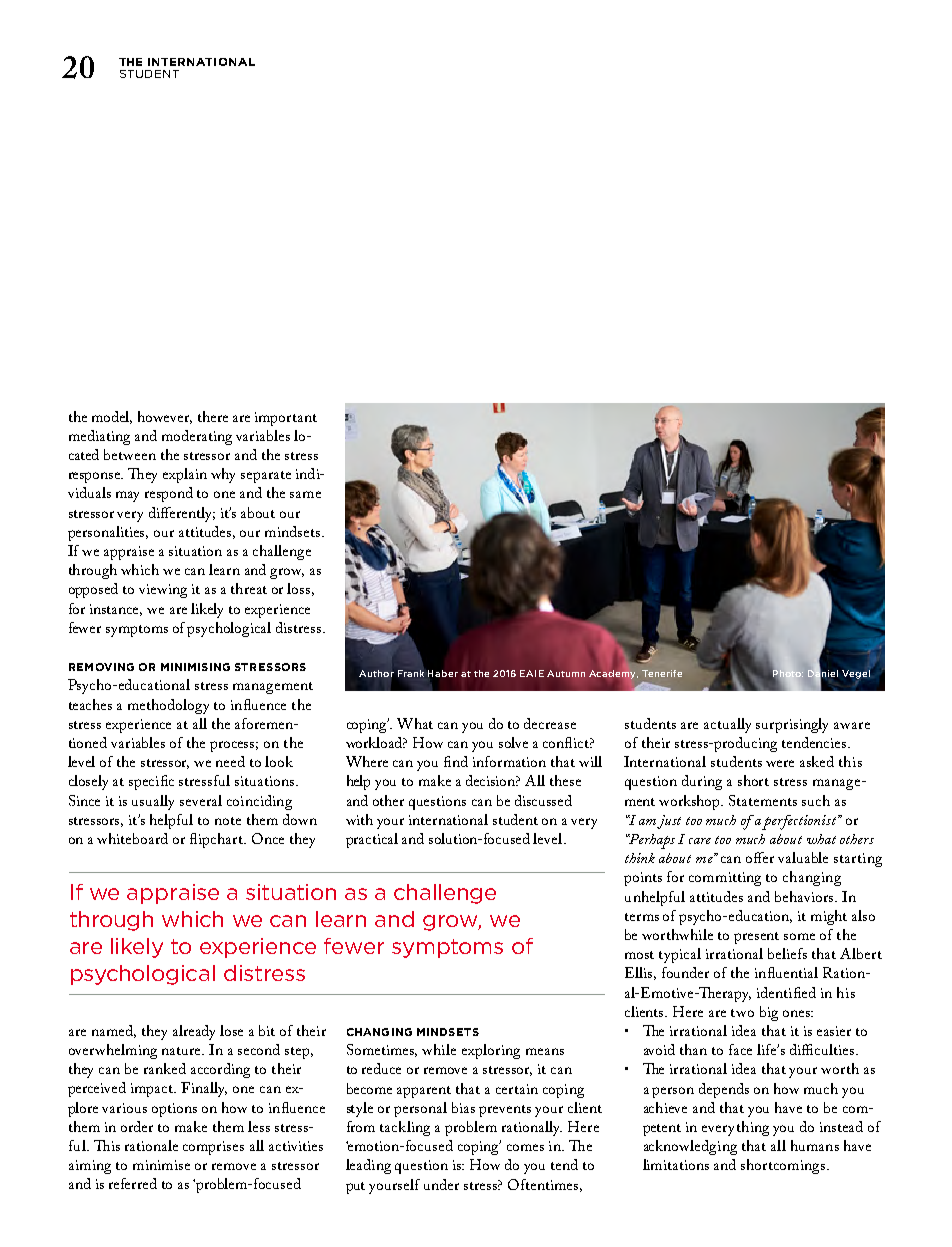 This image has height=1247, width=952. Describe the element at coordinates (197, 437) in the image. I see `moderating` at that location.
